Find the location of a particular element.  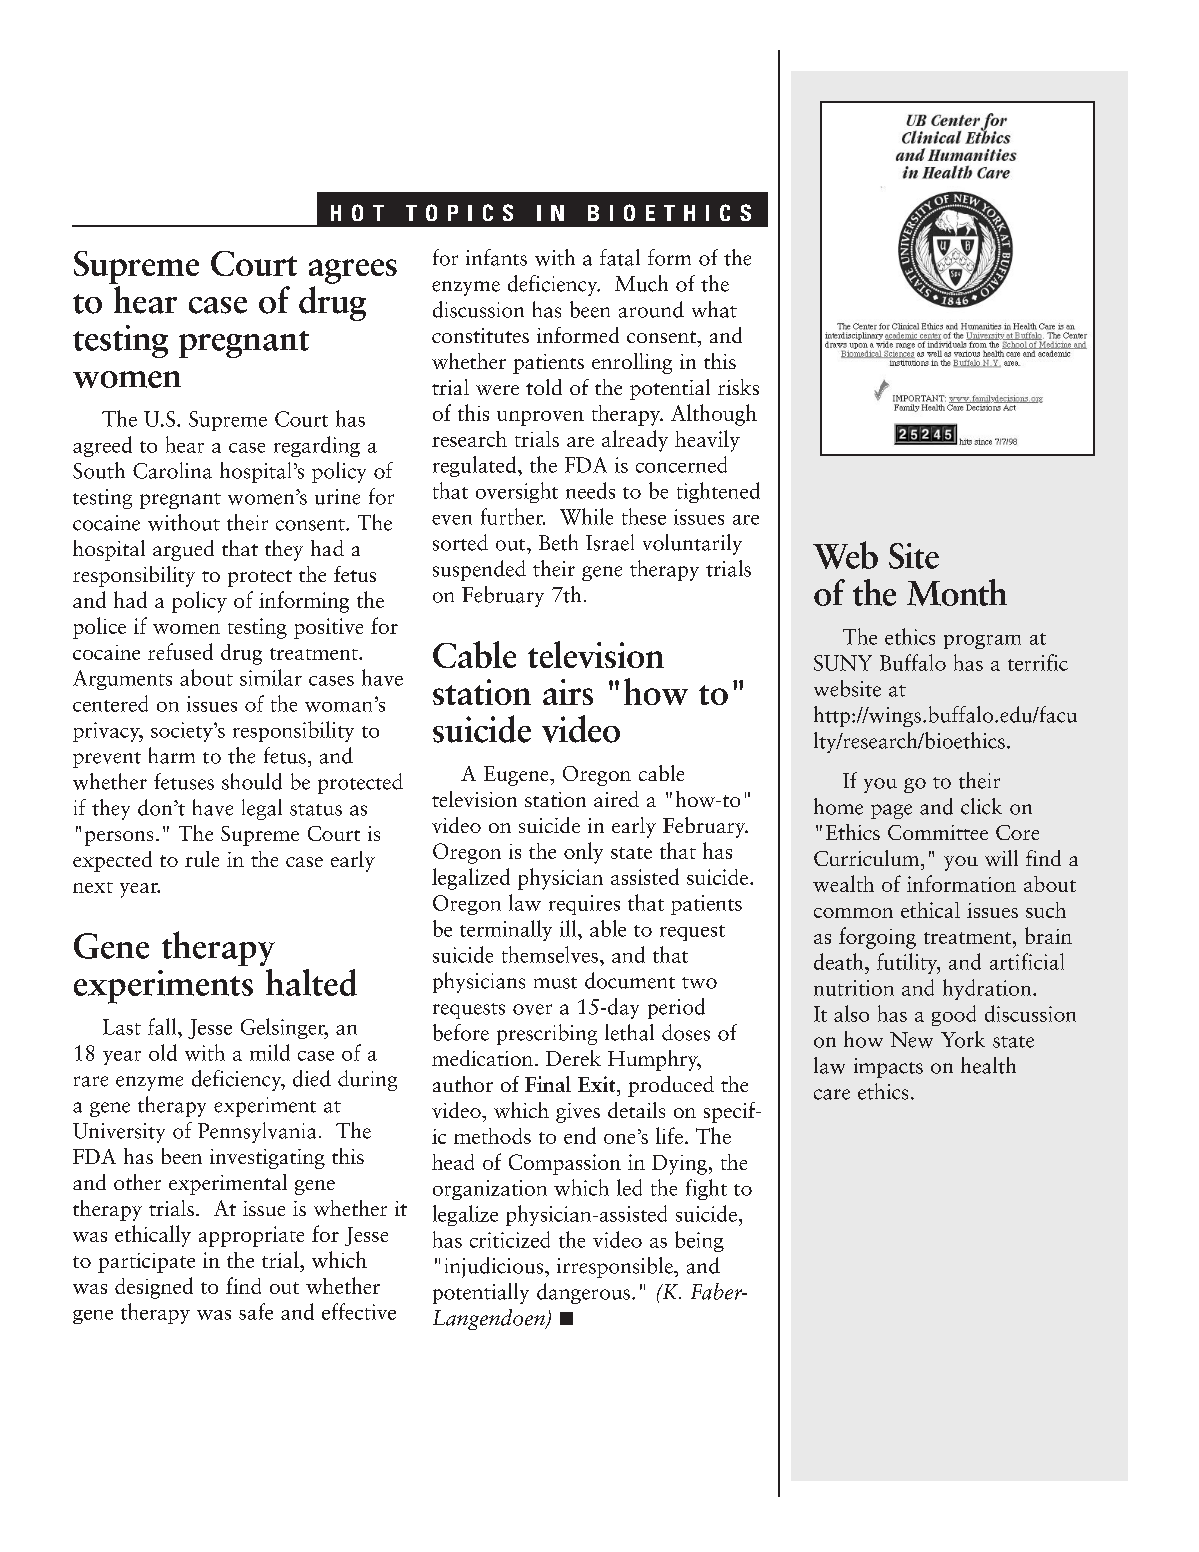

agrees is located at coordinates (353, 271).
